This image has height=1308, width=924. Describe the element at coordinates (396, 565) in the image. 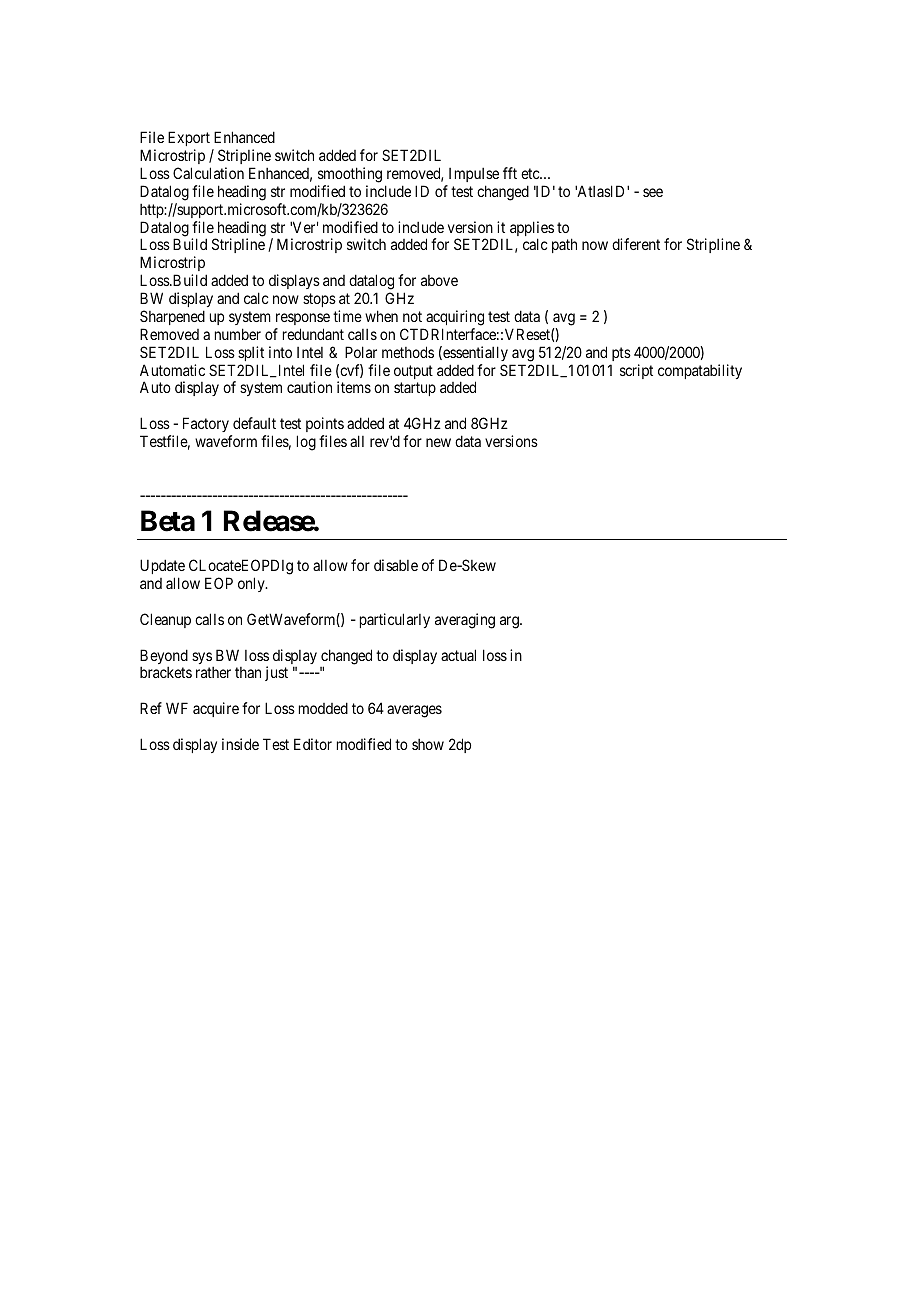

I see `disable` at that location.
